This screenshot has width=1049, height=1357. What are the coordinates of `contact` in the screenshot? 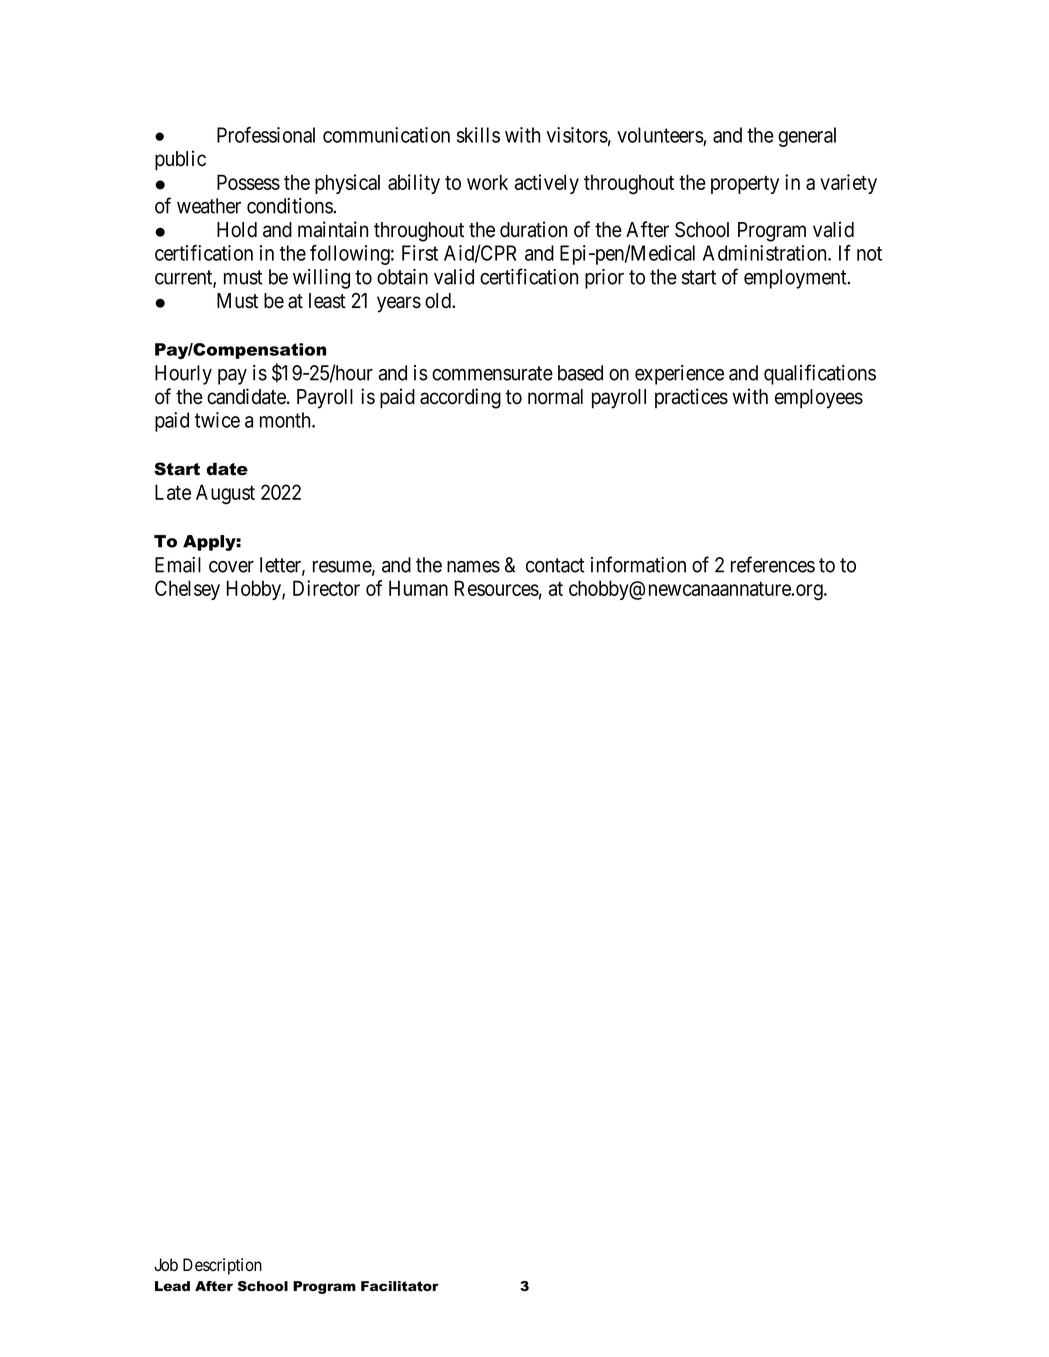 It's located at (555, 565).
